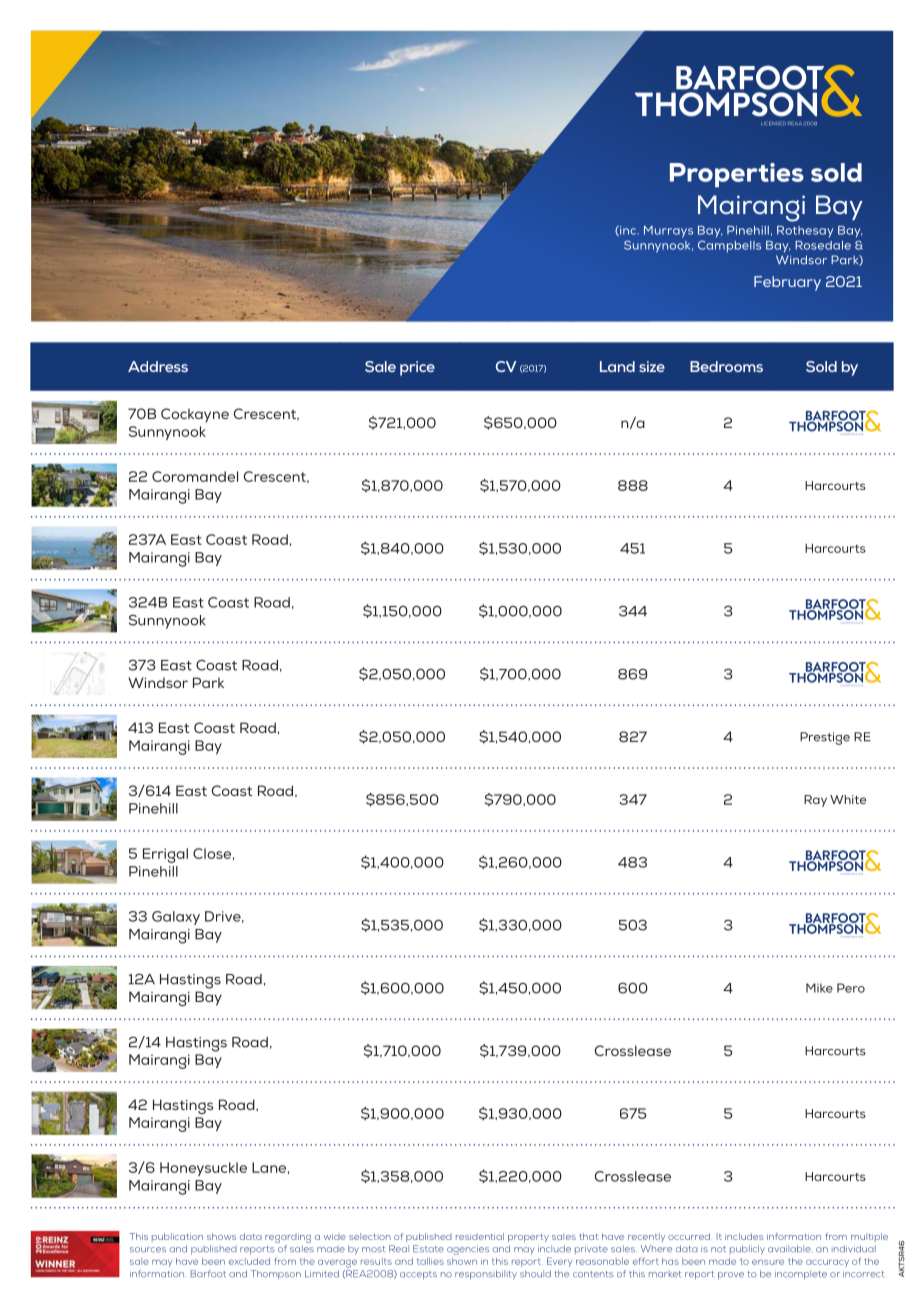  What do you see at coordinates (617, 366) in the document?
I see `Land` at bounding box center [617, 366].
